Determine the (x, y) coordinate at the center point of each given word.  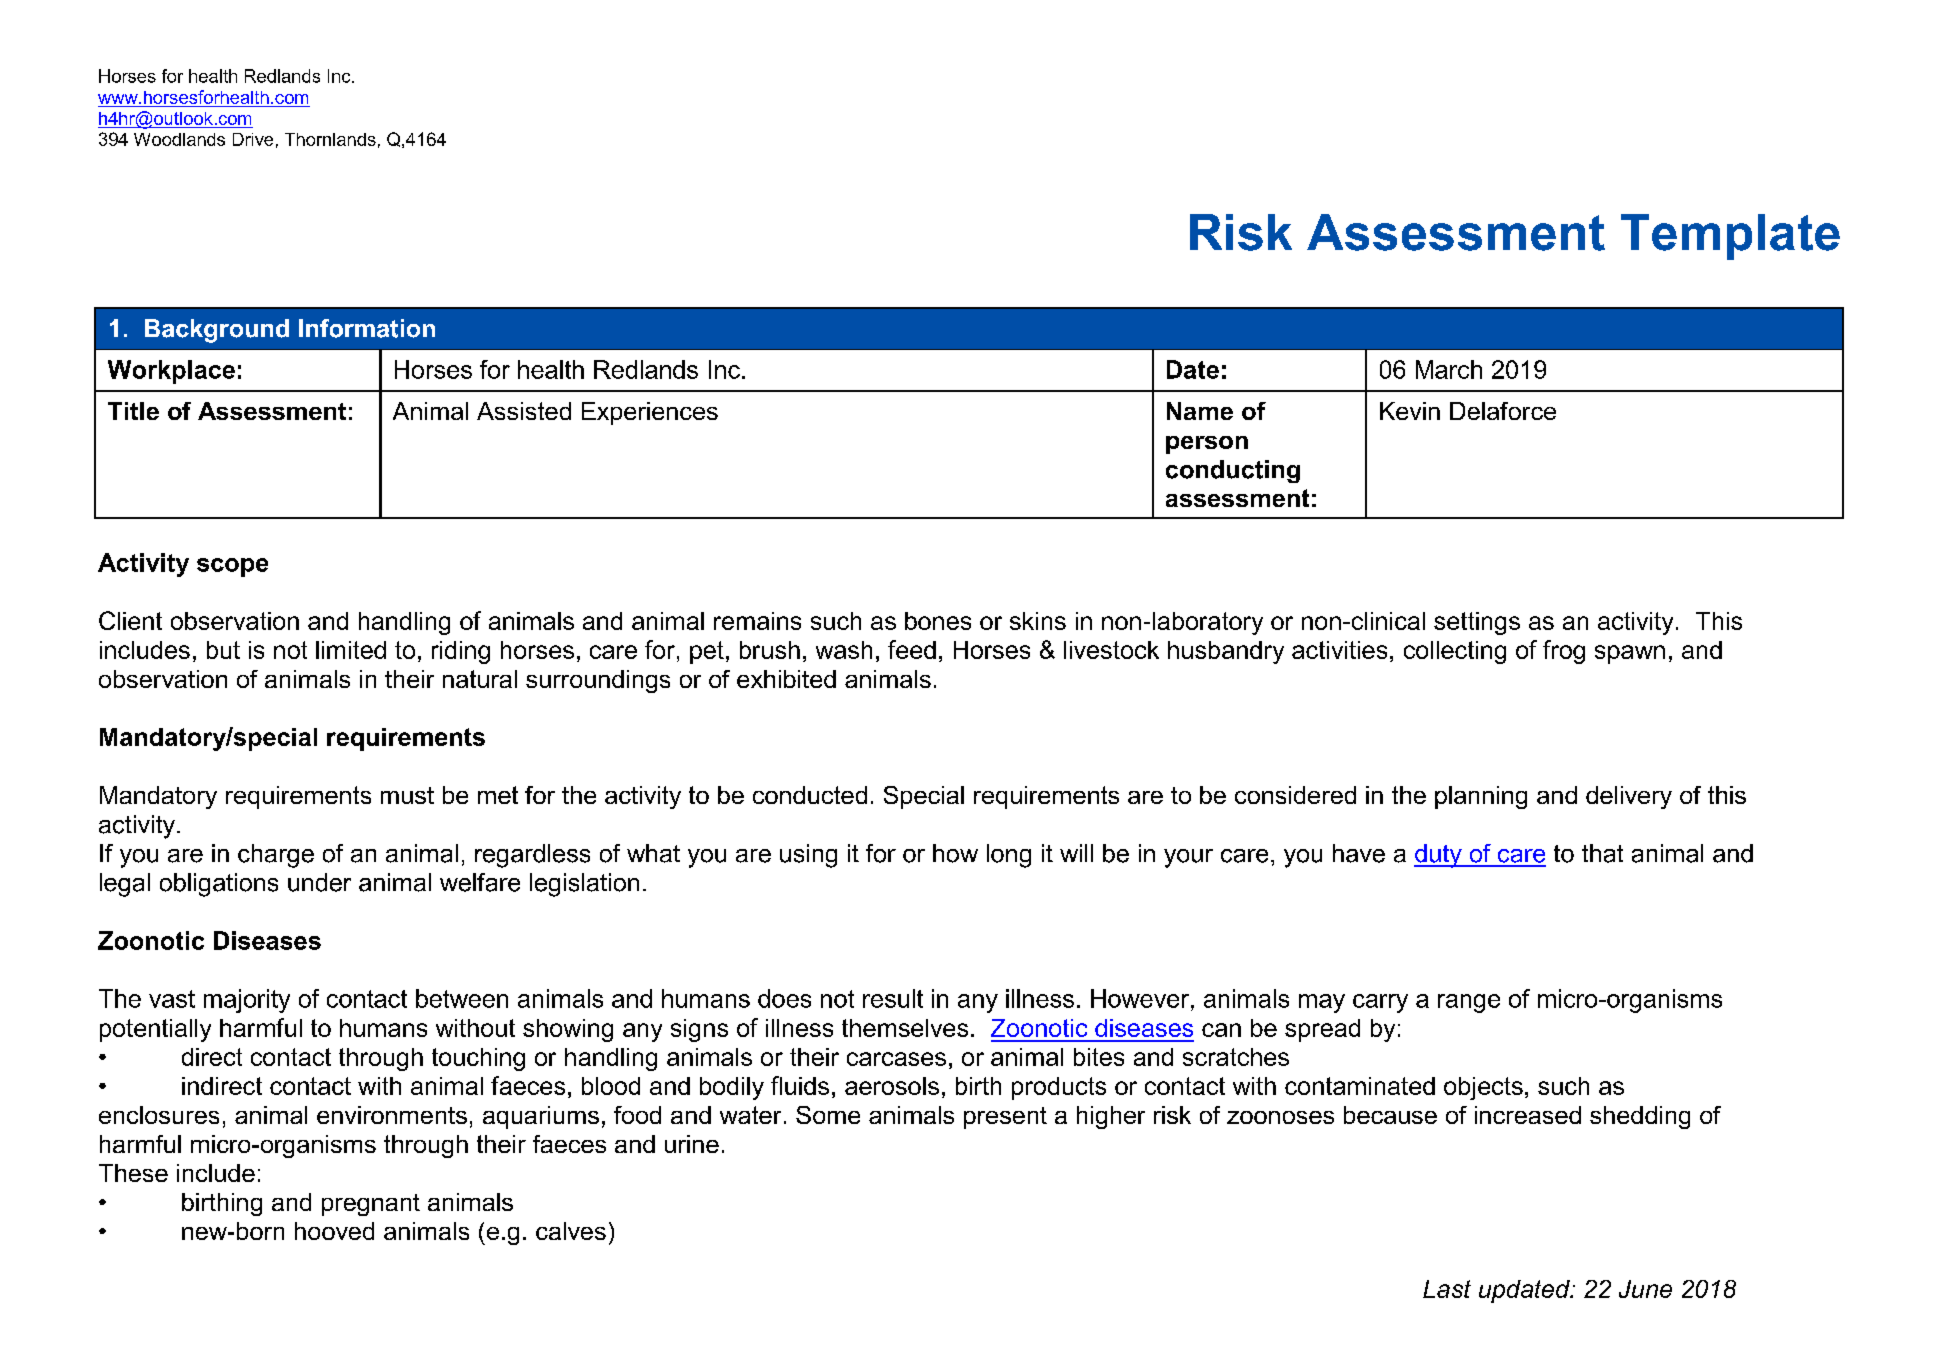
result (893, 998)
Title (133, 411)
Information (367, 328)
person (1207, 445)
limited (351, 650)
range (1469, 1003)
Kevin (1410, 411)
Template (1730, 237)
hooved (334, 1231)
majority (247, 1001)
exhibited (786, 679)
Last (1447, 1289)
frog (1564, 652)
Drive (253, 139)
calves (571, 1231)
